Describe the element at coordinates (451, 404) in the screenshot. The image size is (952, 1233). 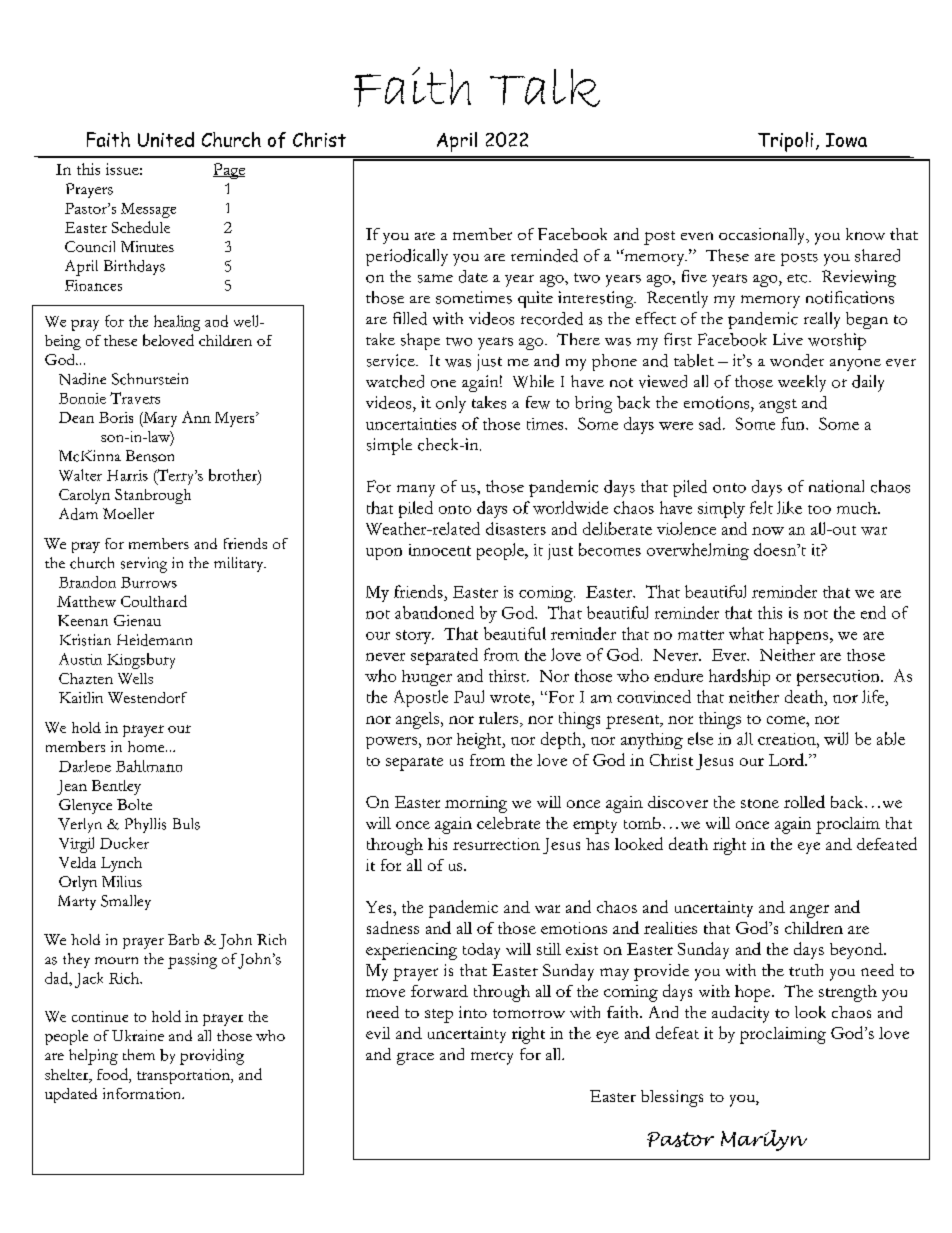
I see `only` at that location.
